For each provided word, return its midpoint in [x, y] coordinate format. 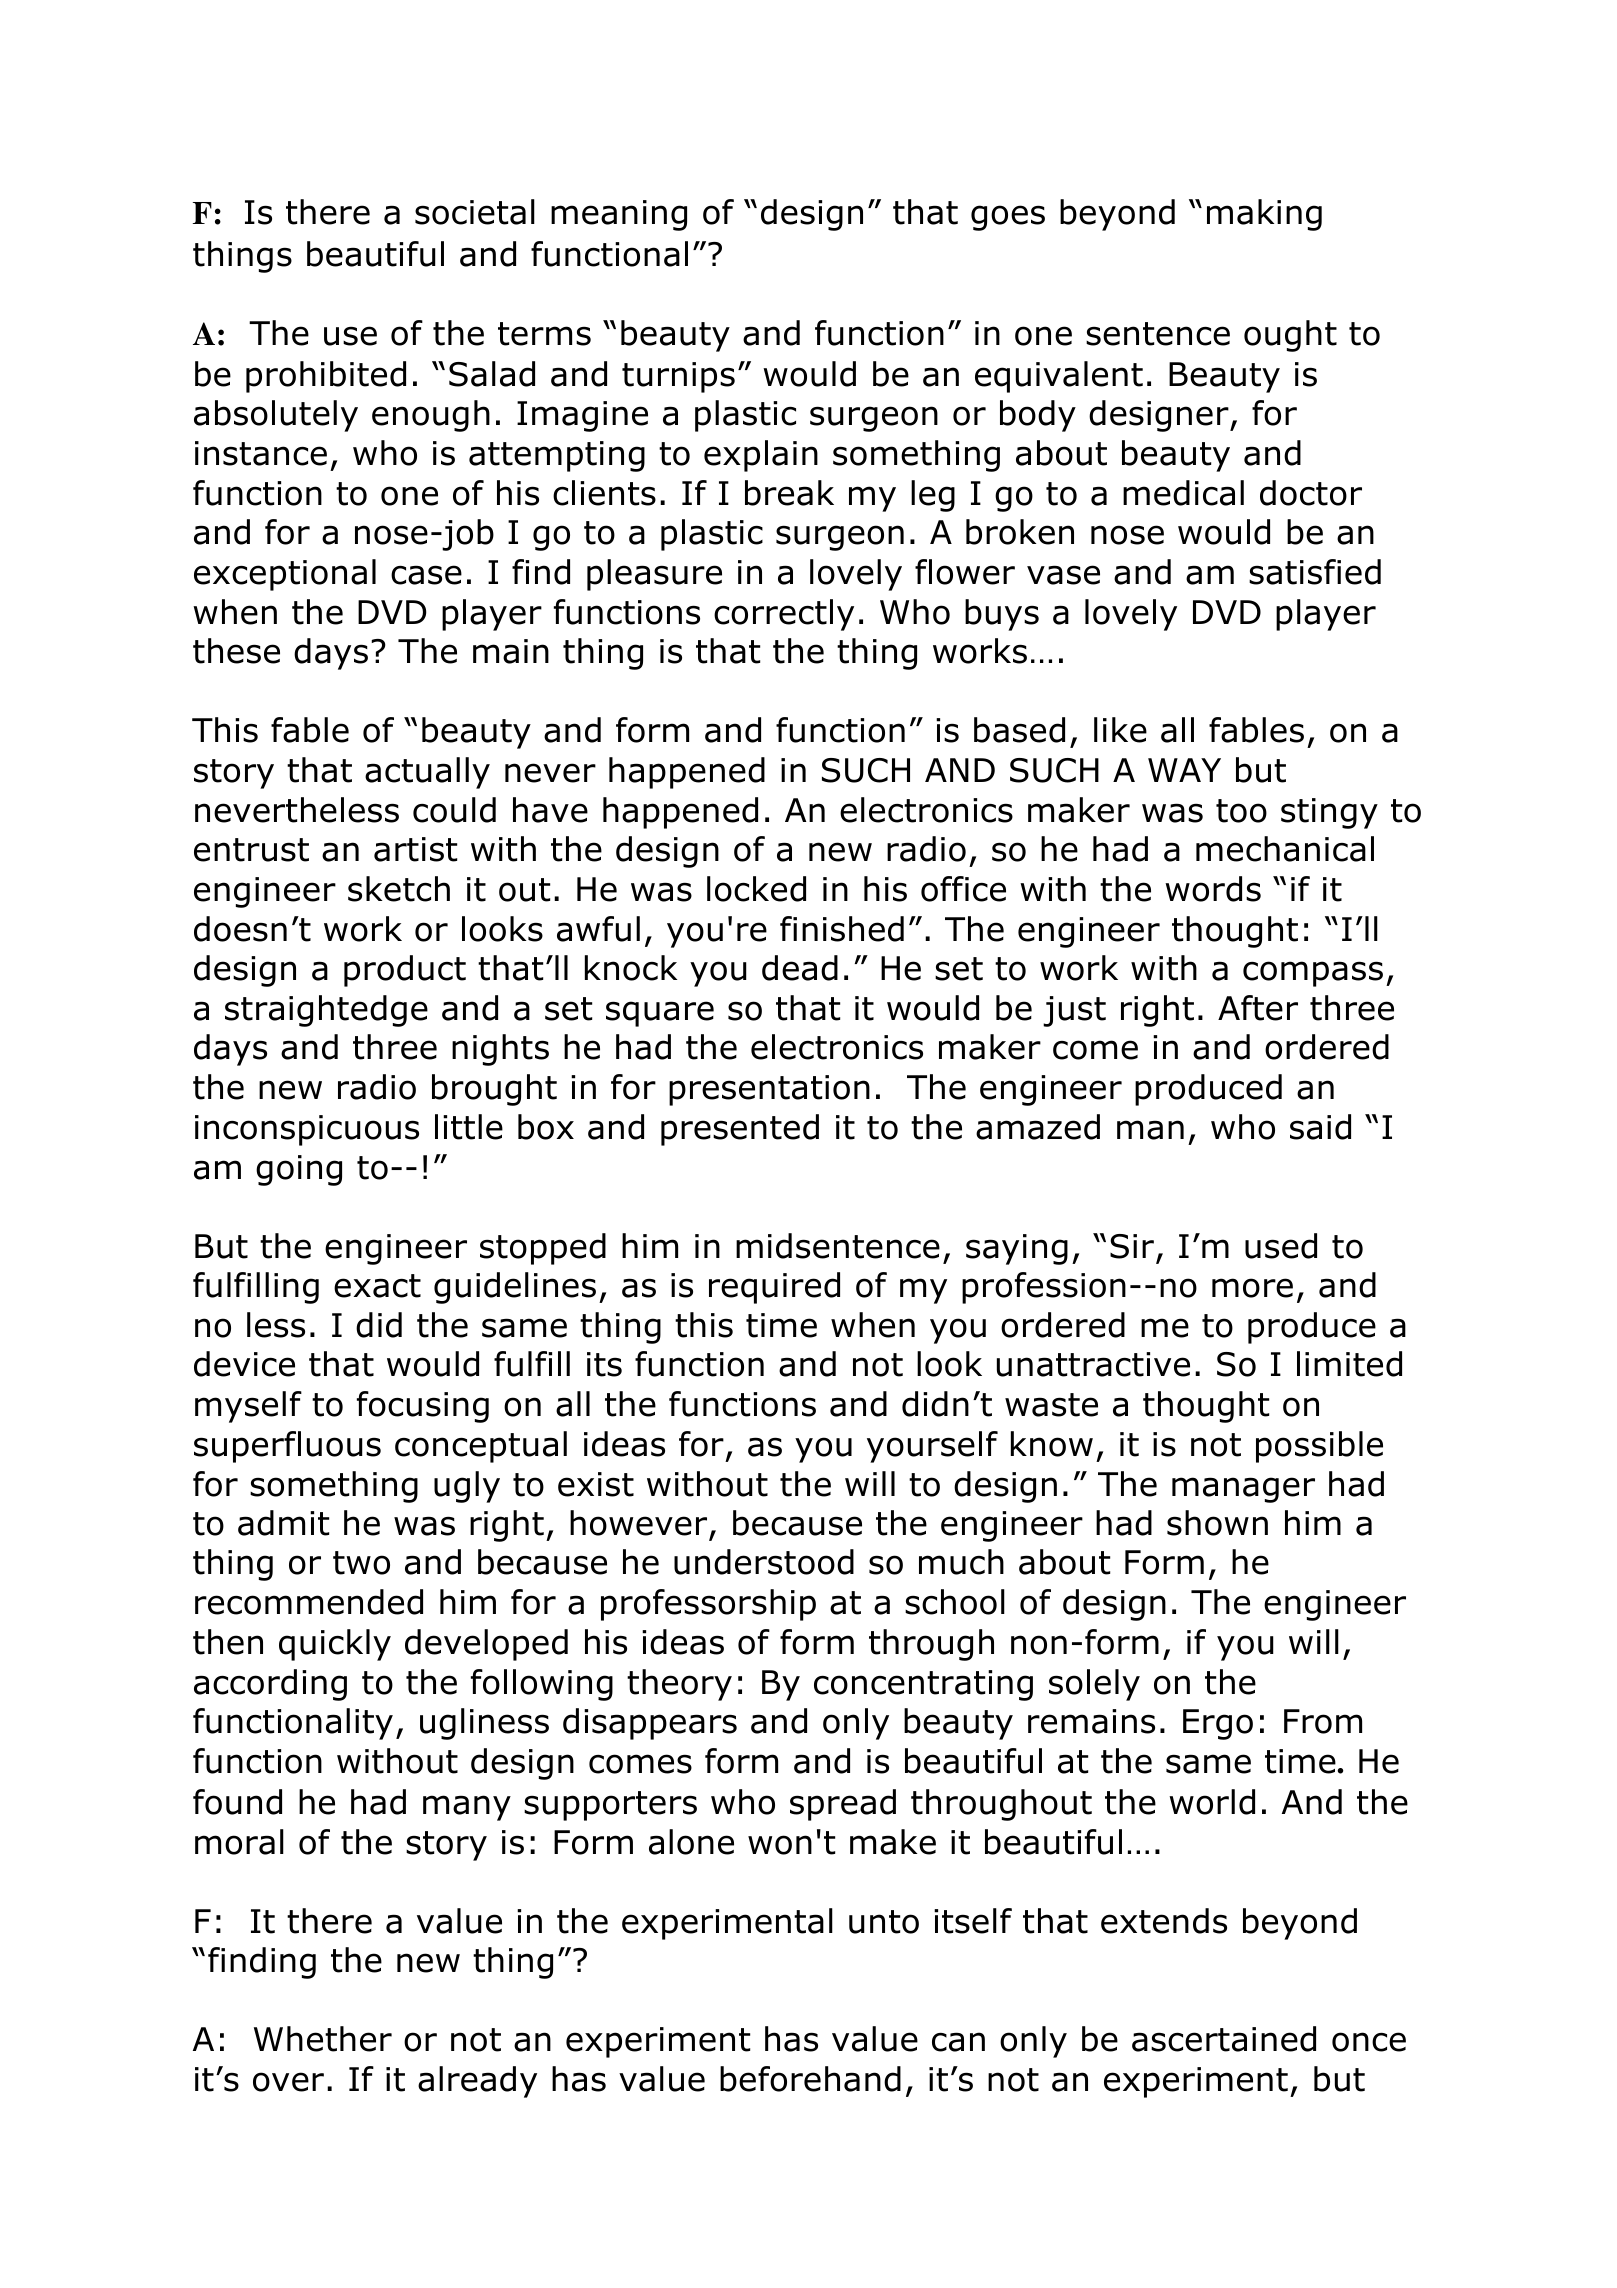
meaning [619, 215]
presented [740, 1130]
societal [475, 212]
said [1320, 1127]
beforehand [810, 2079]
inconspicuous [307, 1130]
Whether [323, 2039]
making [1264, 215]
